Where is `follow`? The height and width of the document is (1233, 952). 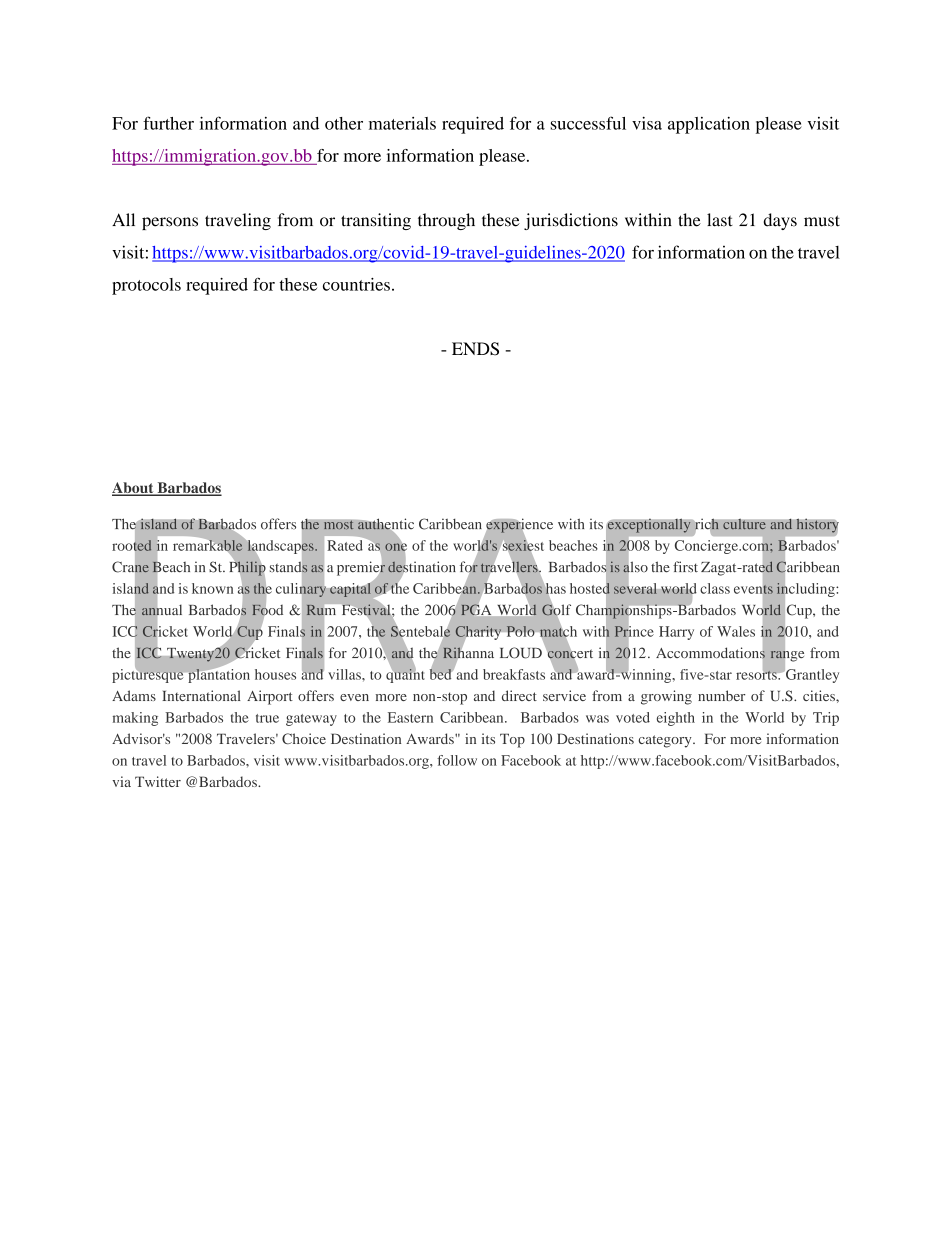
follow is located at coordinates (457, 760).
